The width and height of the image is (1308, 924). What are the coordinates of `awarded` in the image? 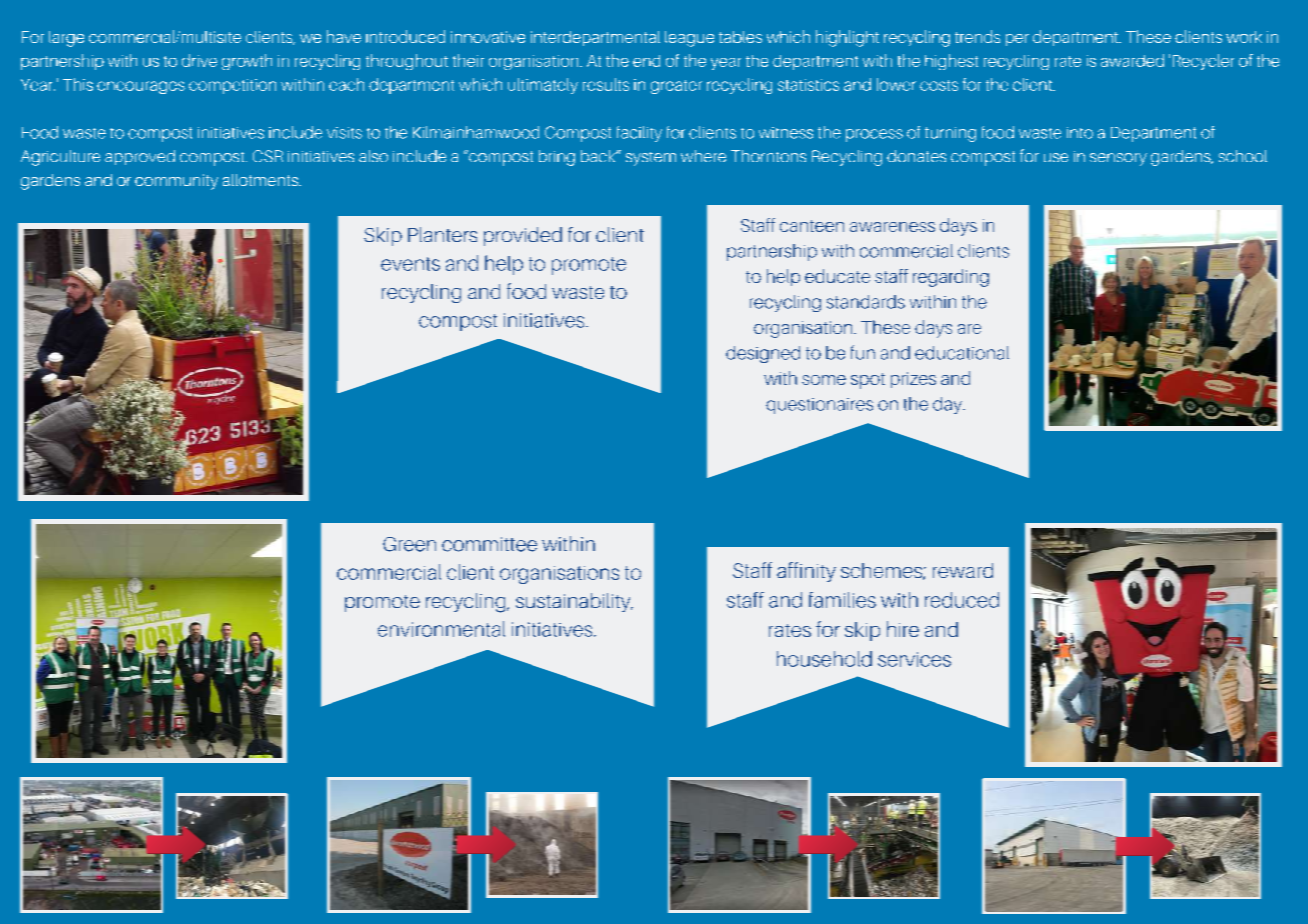 It's located at (1132, 60).
